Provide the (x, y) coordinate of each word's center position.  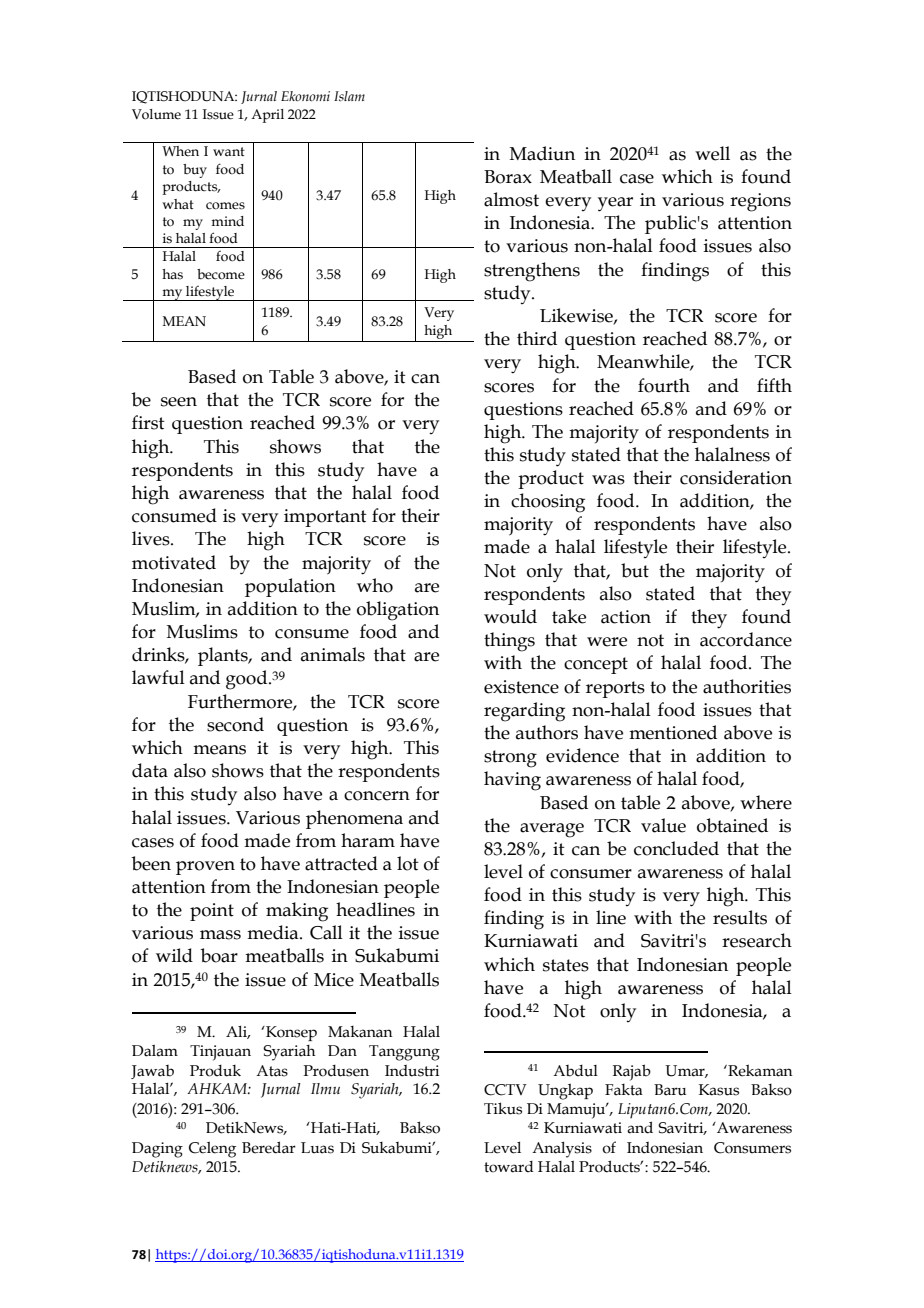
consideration (736, 477)
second (235, 724)
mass (220, 935)
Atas (272, 1071)
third (537, 338)
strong (510, 759)
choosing (548, 503)
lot (408, 863)
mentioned (673, 732)
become (221, 274)
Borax (508, 177)
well (712, 153)
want (229, 151)
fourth (664, 385)
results (740, 917)
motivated (174, 562)
